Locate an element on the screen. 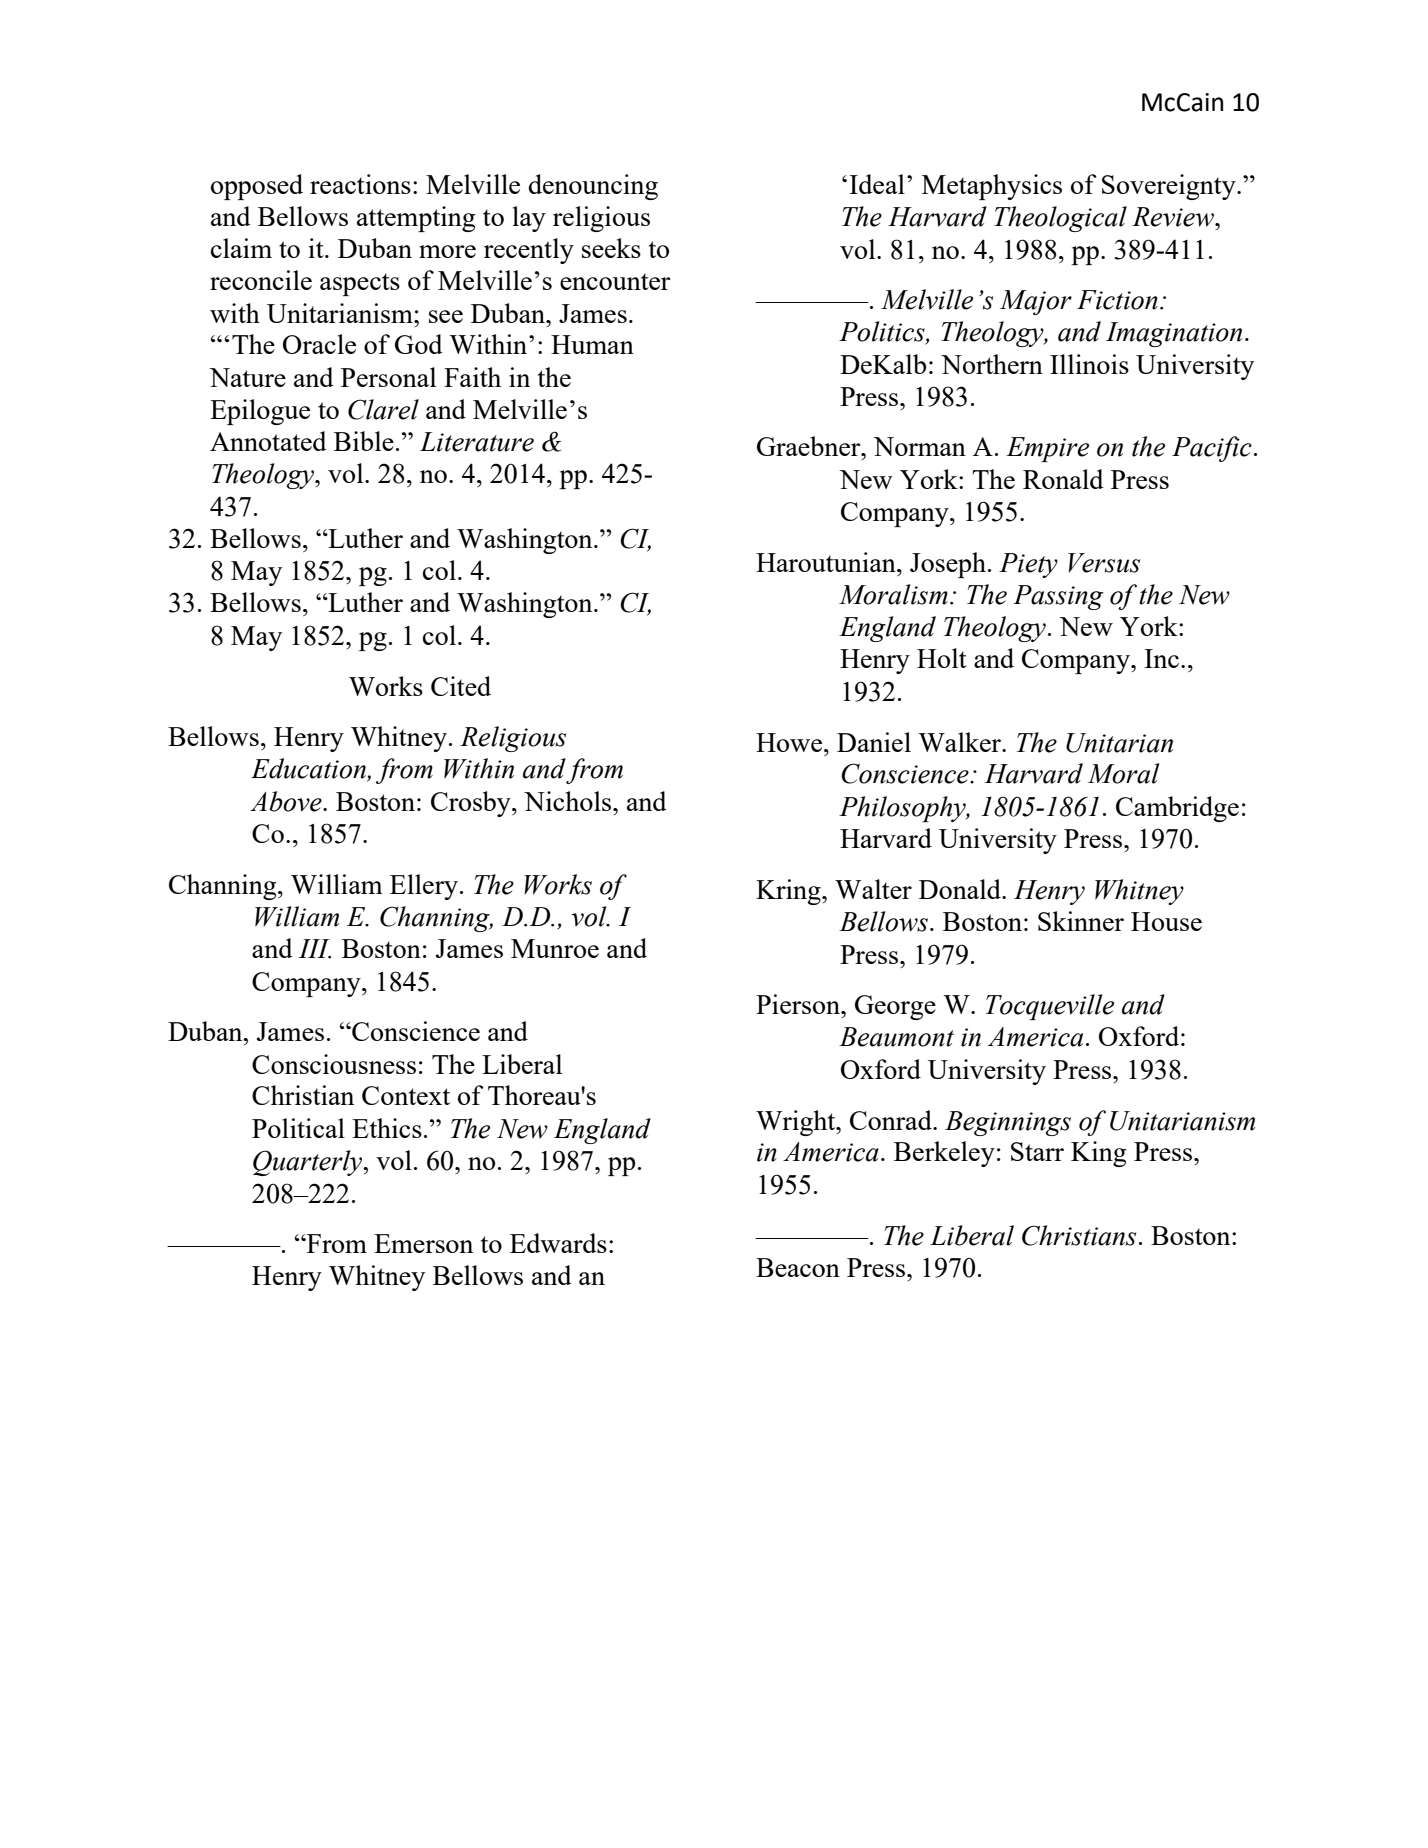  Wright is located at coordinates (797, 1123).
